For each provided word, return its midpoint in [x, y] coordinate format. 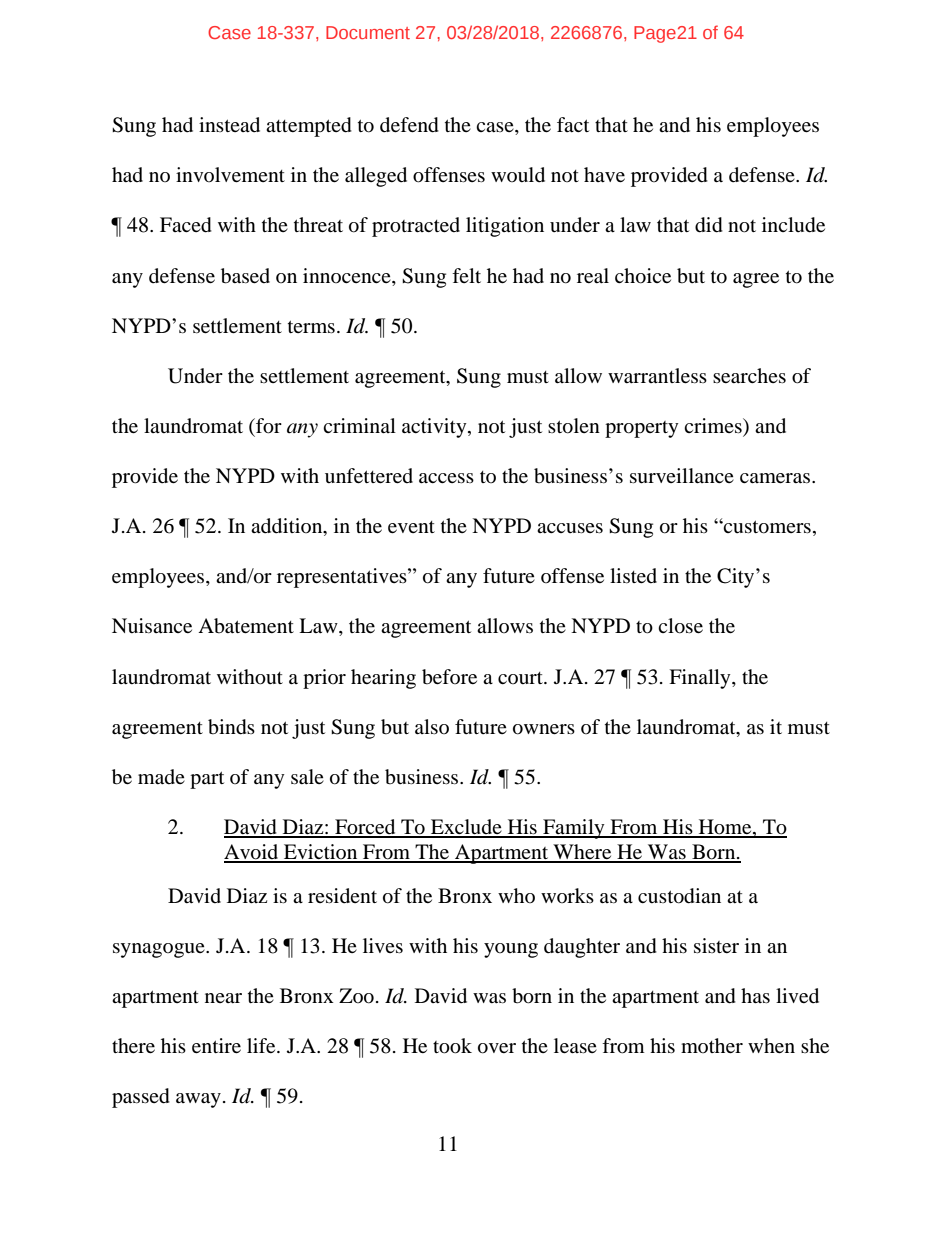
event [411, 527]
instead [229, 125]
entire [216, 1045]
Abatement [246, 626]
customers [766, 527]
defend [409, 125]
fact [573, 124]
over [497, 1048]
